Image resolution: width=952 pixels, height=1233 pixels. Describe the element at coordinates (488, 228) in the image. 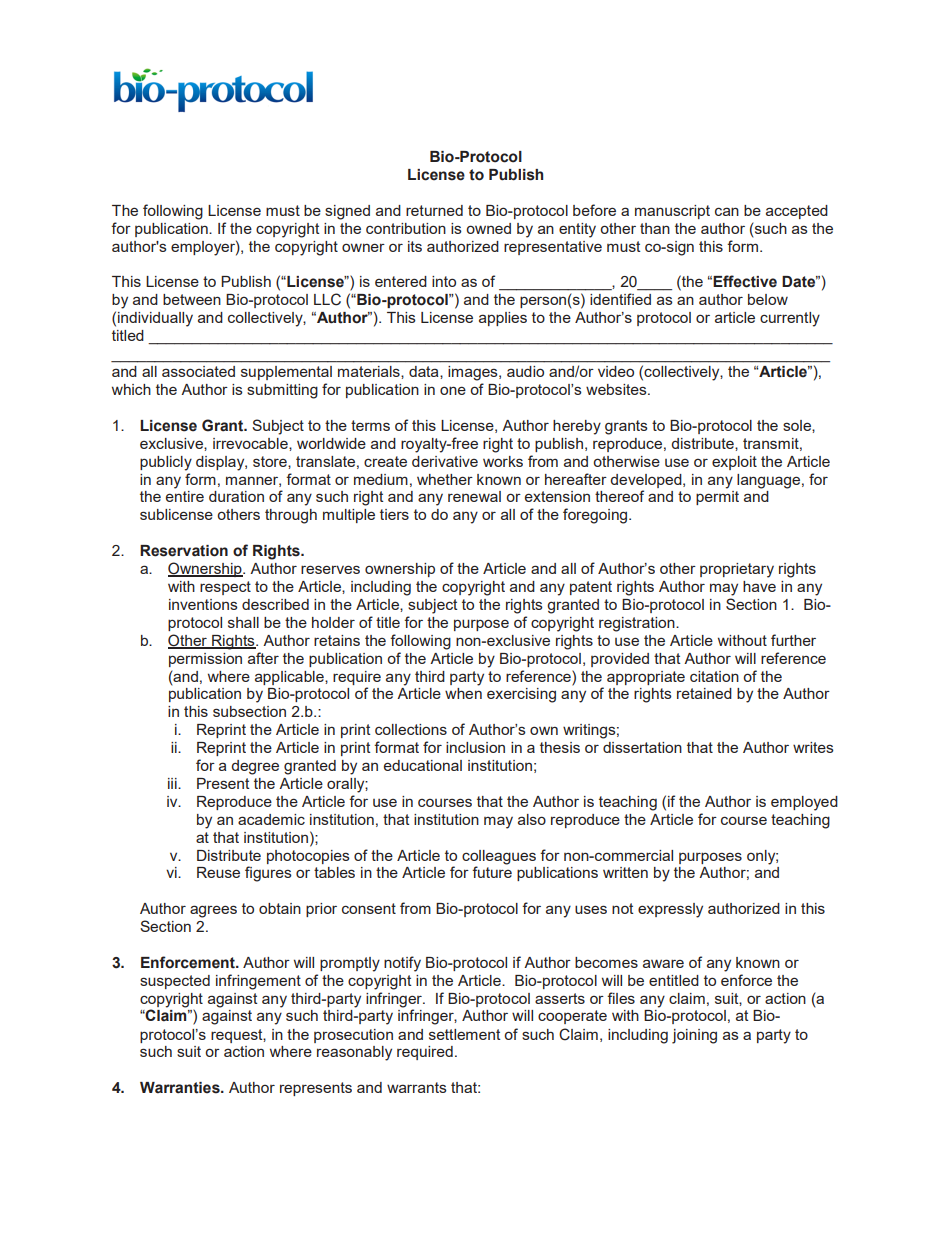

I see `owned` at that location.
